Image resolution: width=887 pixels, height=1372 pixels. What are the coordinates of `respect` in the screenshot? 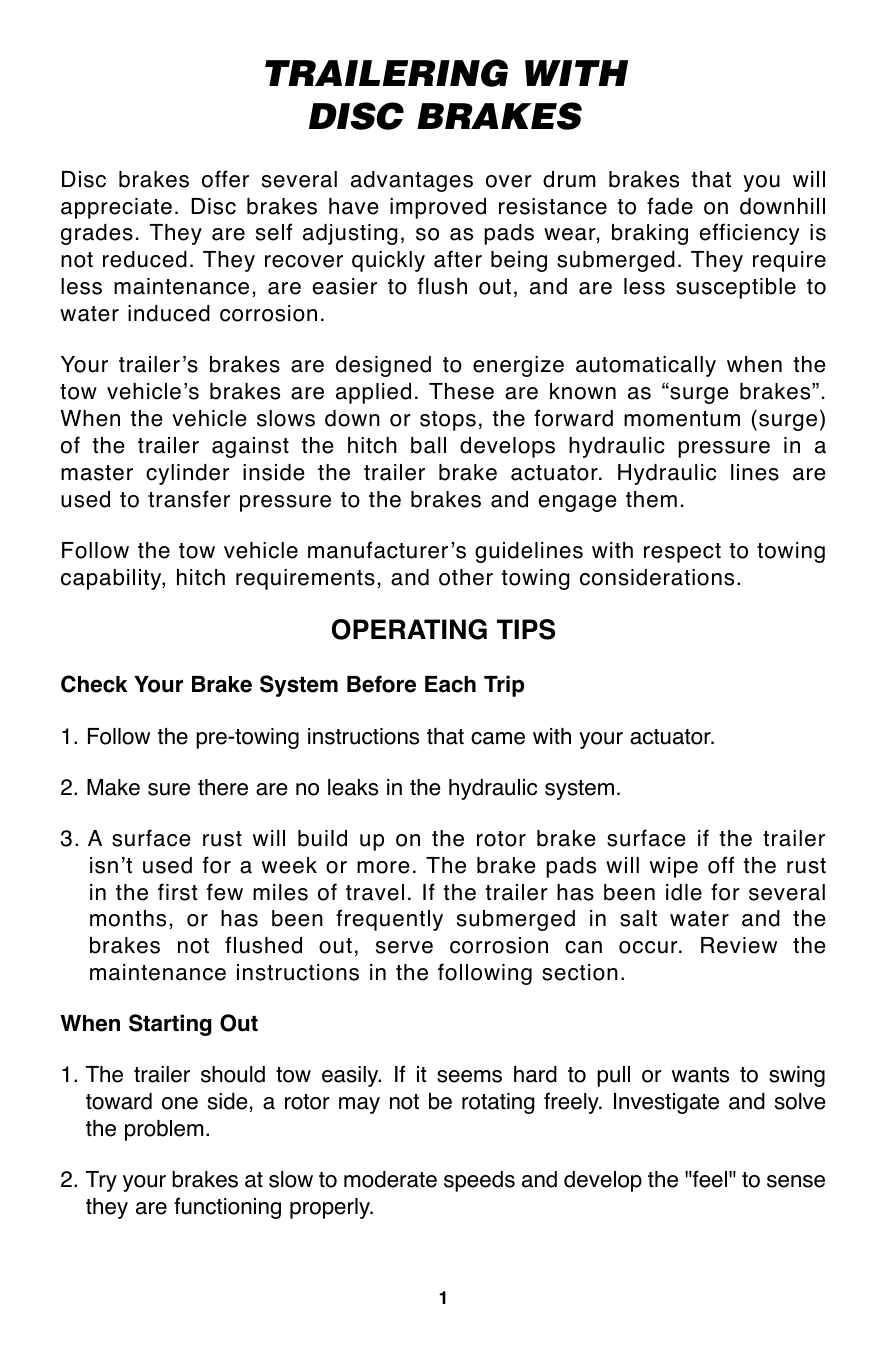 It's located at (682, 553).
